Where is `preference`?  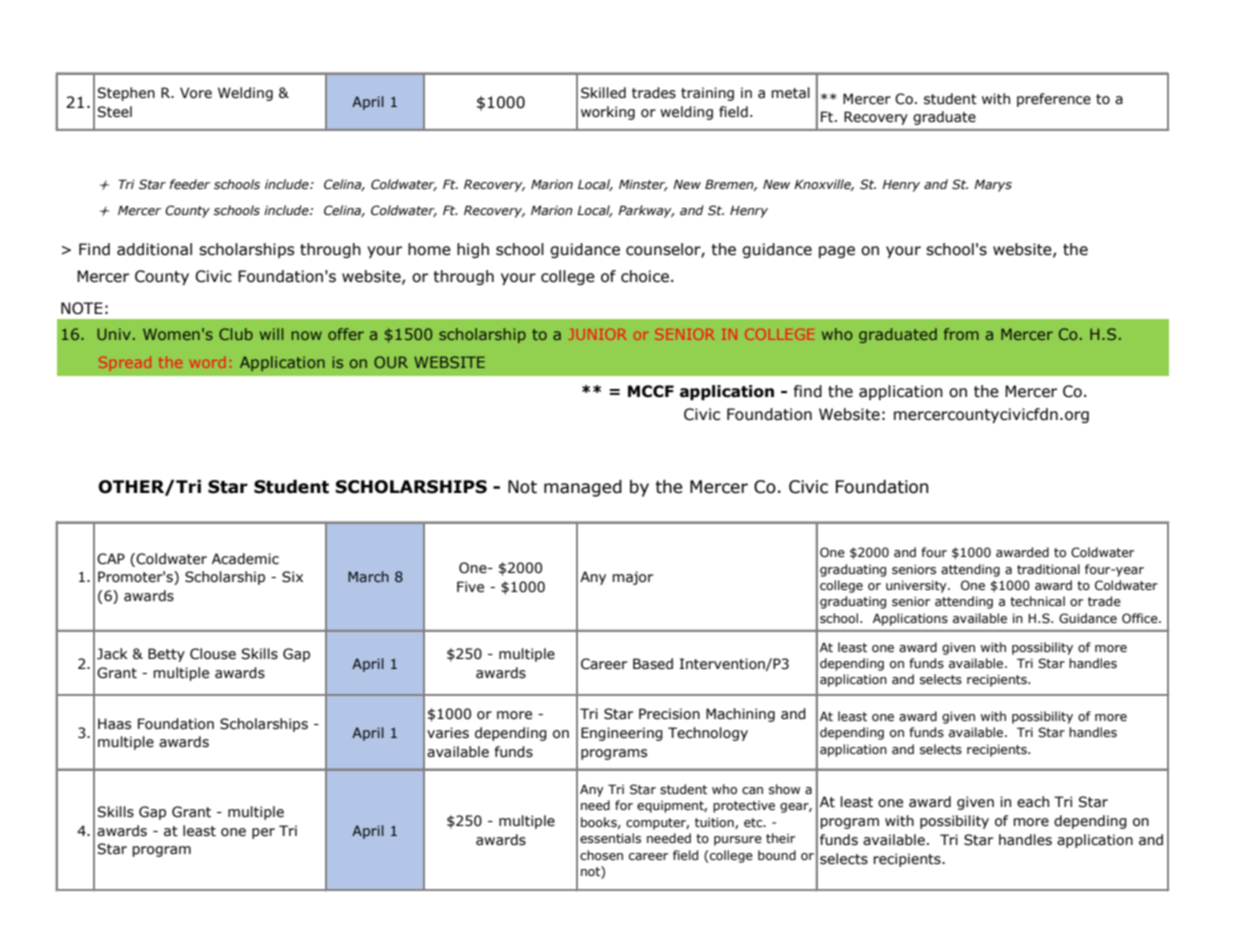 preference is located at coordinates (1054, 100).
